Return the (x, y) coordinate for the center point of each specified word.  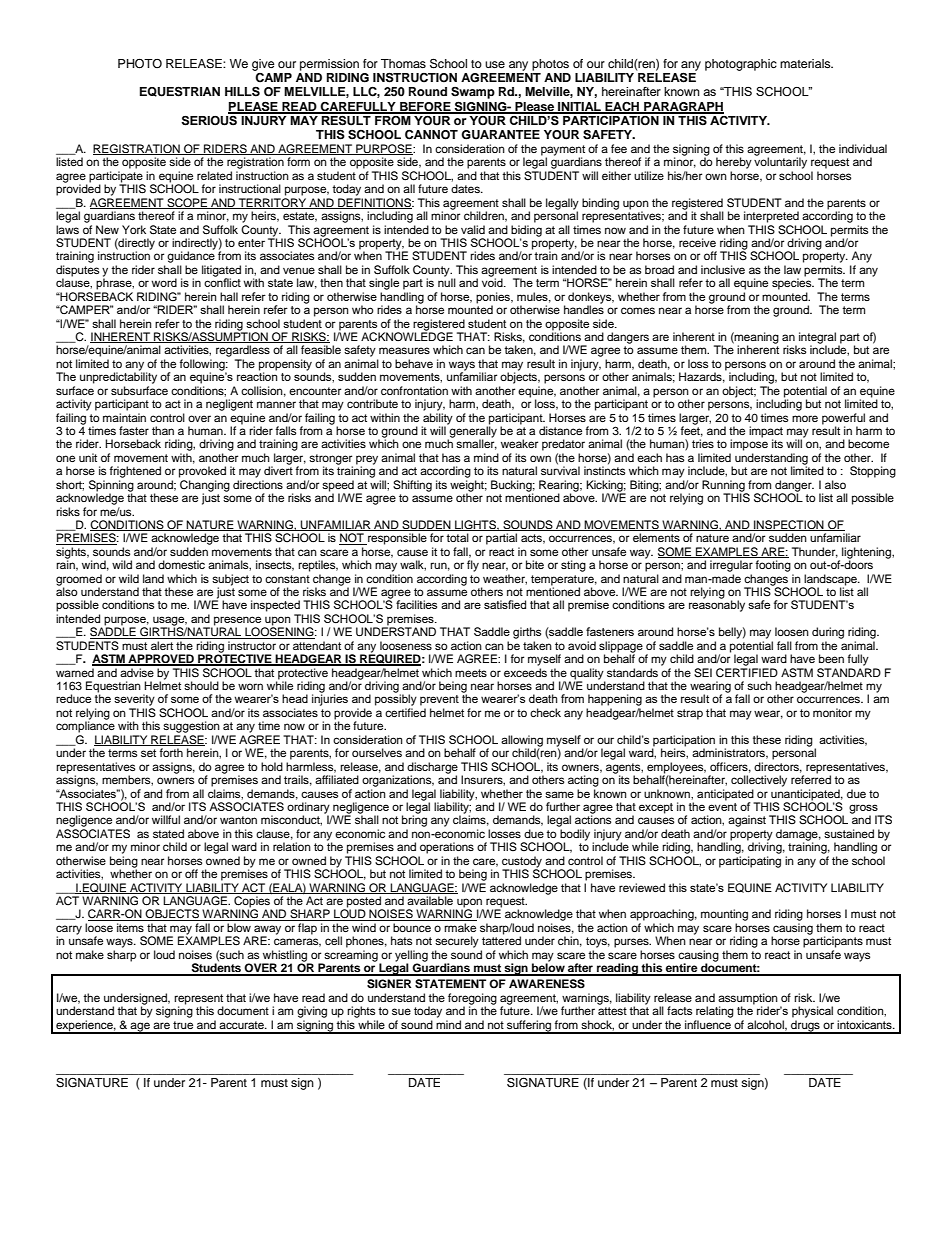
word (164, 282)
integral (817, 339)
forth (171, 752)
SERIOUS (210, 119)
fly (473, 566)
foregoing (472, 1000)
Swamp (473, 93)
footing (773, 566)
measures (404, 350)
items (130, 927)
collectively (759, 781)
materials (806, 63)
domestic (181, 564)
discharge (432, 769)
